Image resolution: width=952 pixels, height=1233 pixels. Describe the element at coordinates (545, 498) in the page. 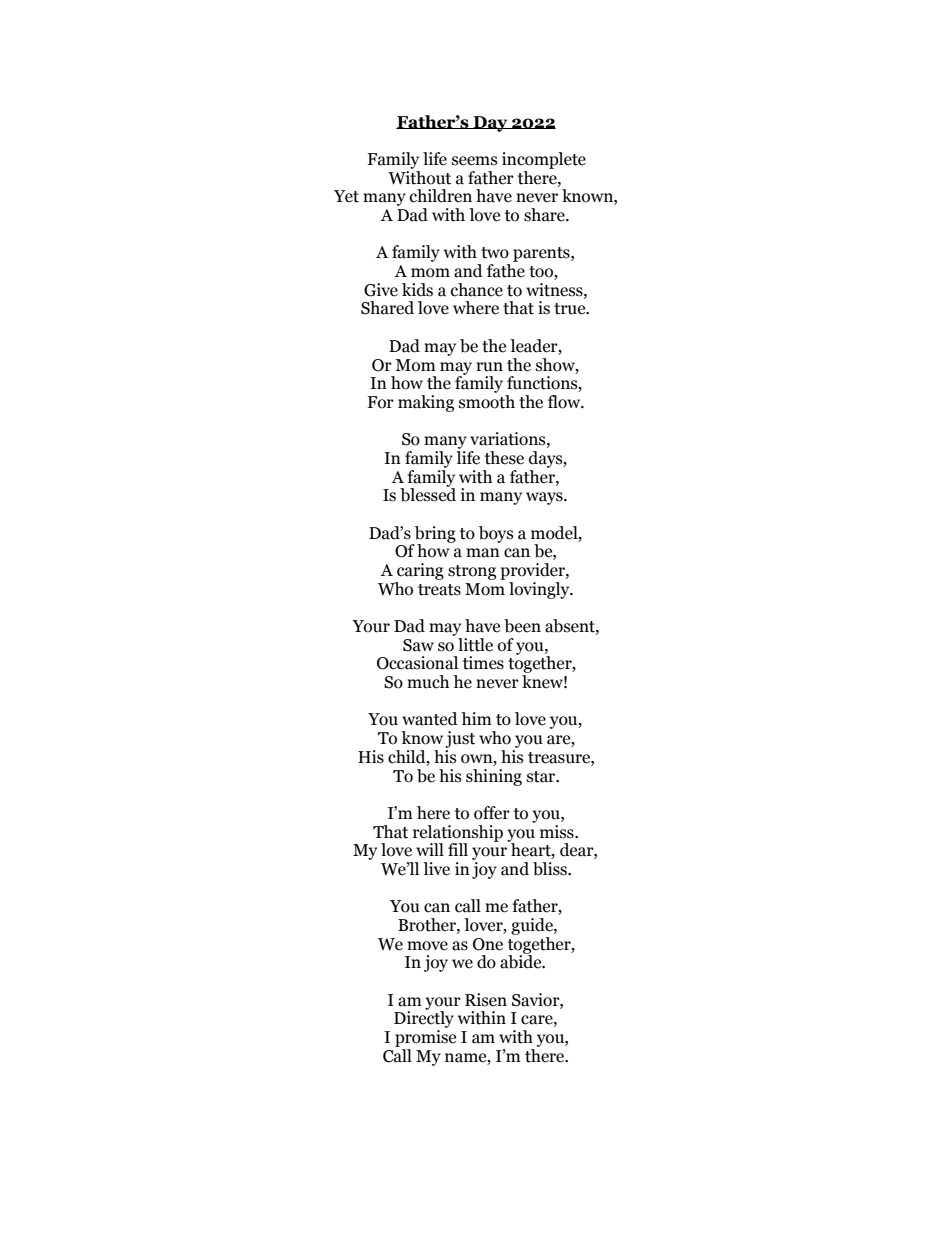

I see `ways` at that location.
